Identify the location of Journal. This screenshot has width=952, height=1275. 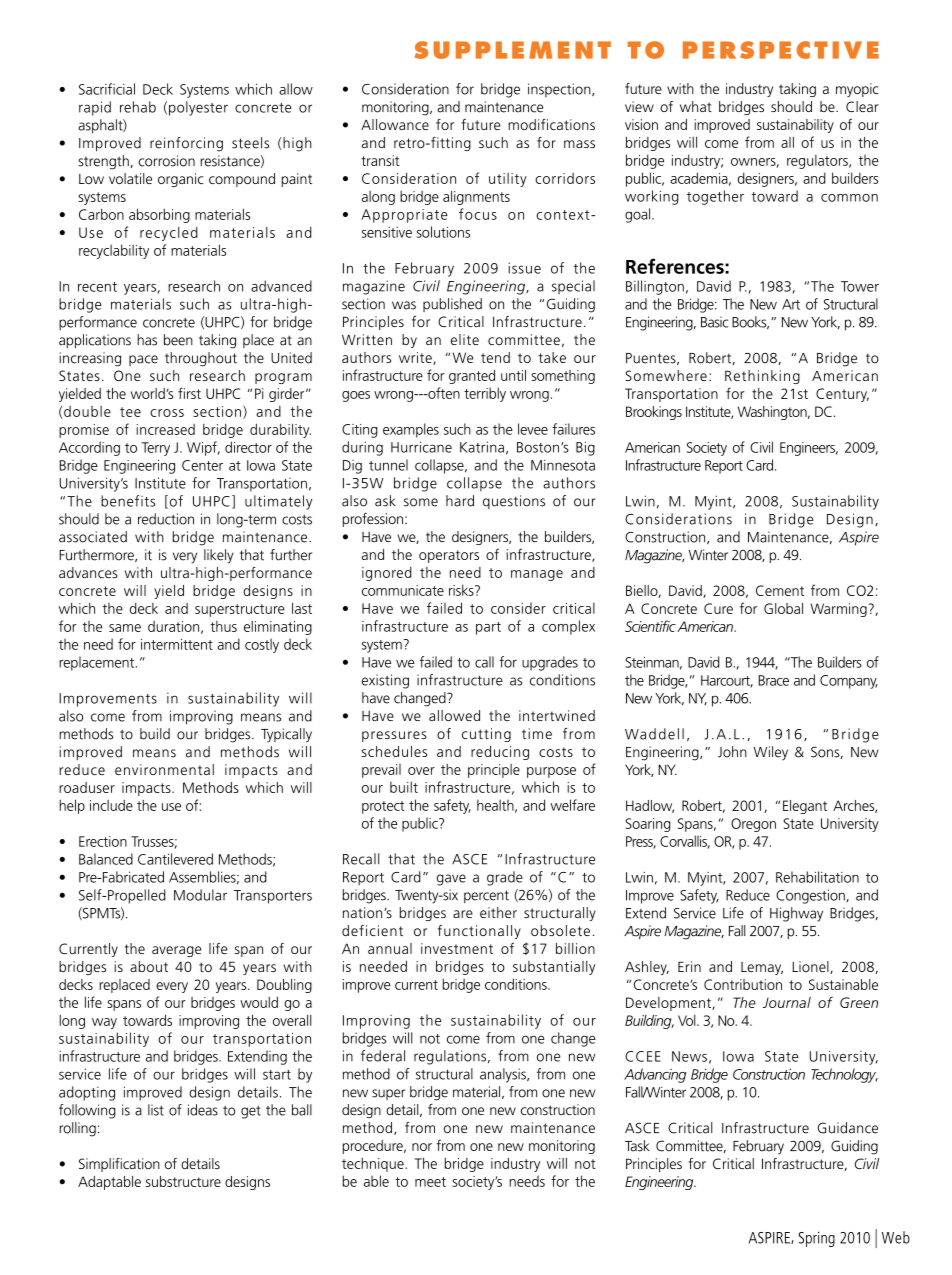
(787, 1002).
